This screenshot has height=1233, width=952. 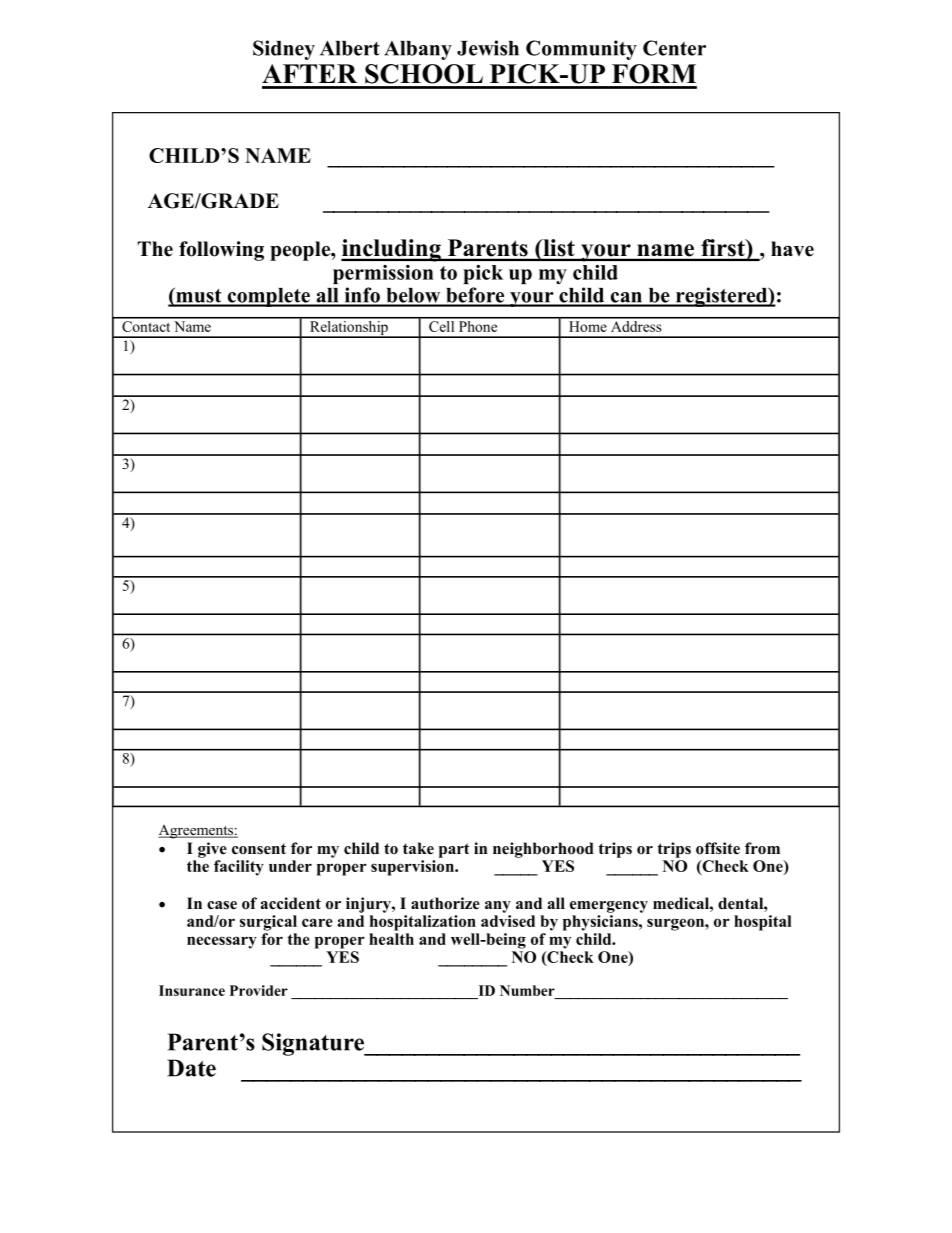 What do you see at coordinates (674, 48) in the screenshot?
I see `Center` at bounding box center [674, 48].
